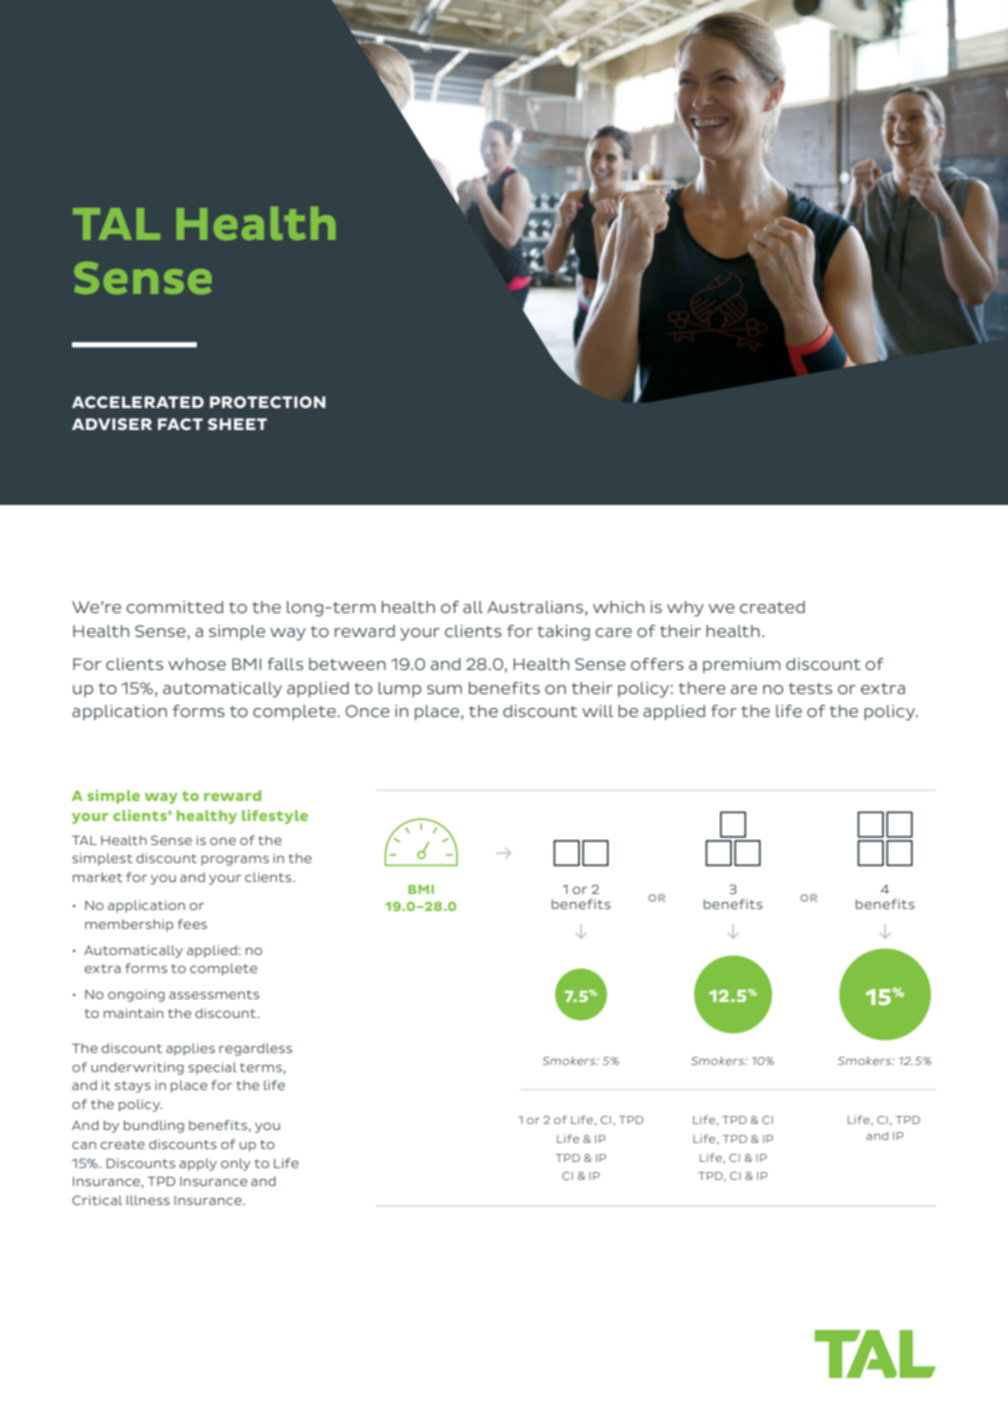 The image size is (1008, 1426). Describe the element at coordinates (268, 402) in the screenshot. I see `PROTECTION` at that location.
